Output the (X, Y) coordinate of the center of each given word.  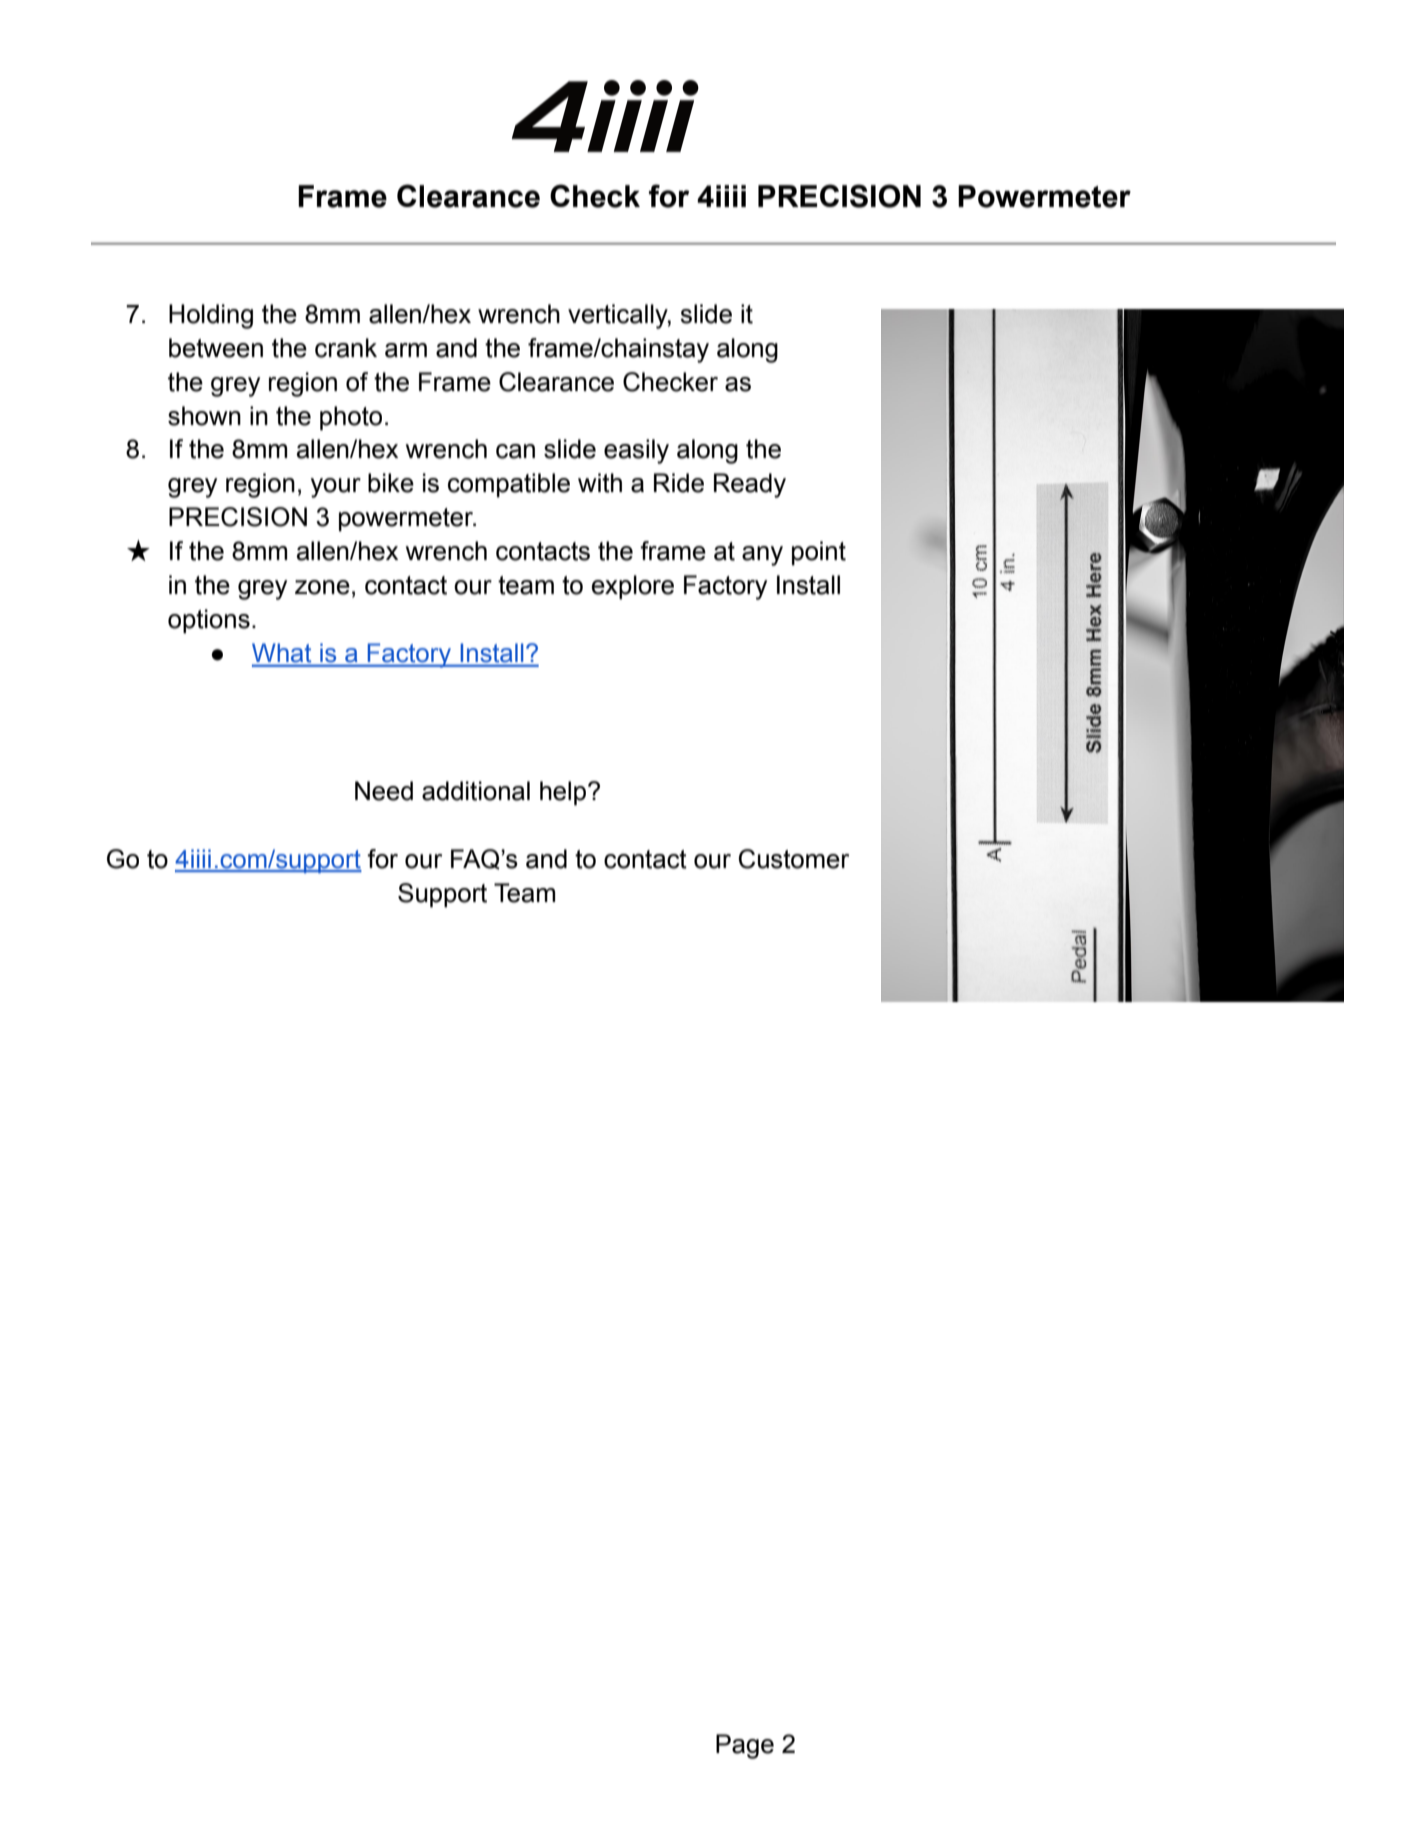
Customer (794, 859)
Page (745, 1746)
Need (384, 791)
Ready (750, 485)
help (564, 793)
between (216, 348)
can (515, 451)
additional (476, 791)
